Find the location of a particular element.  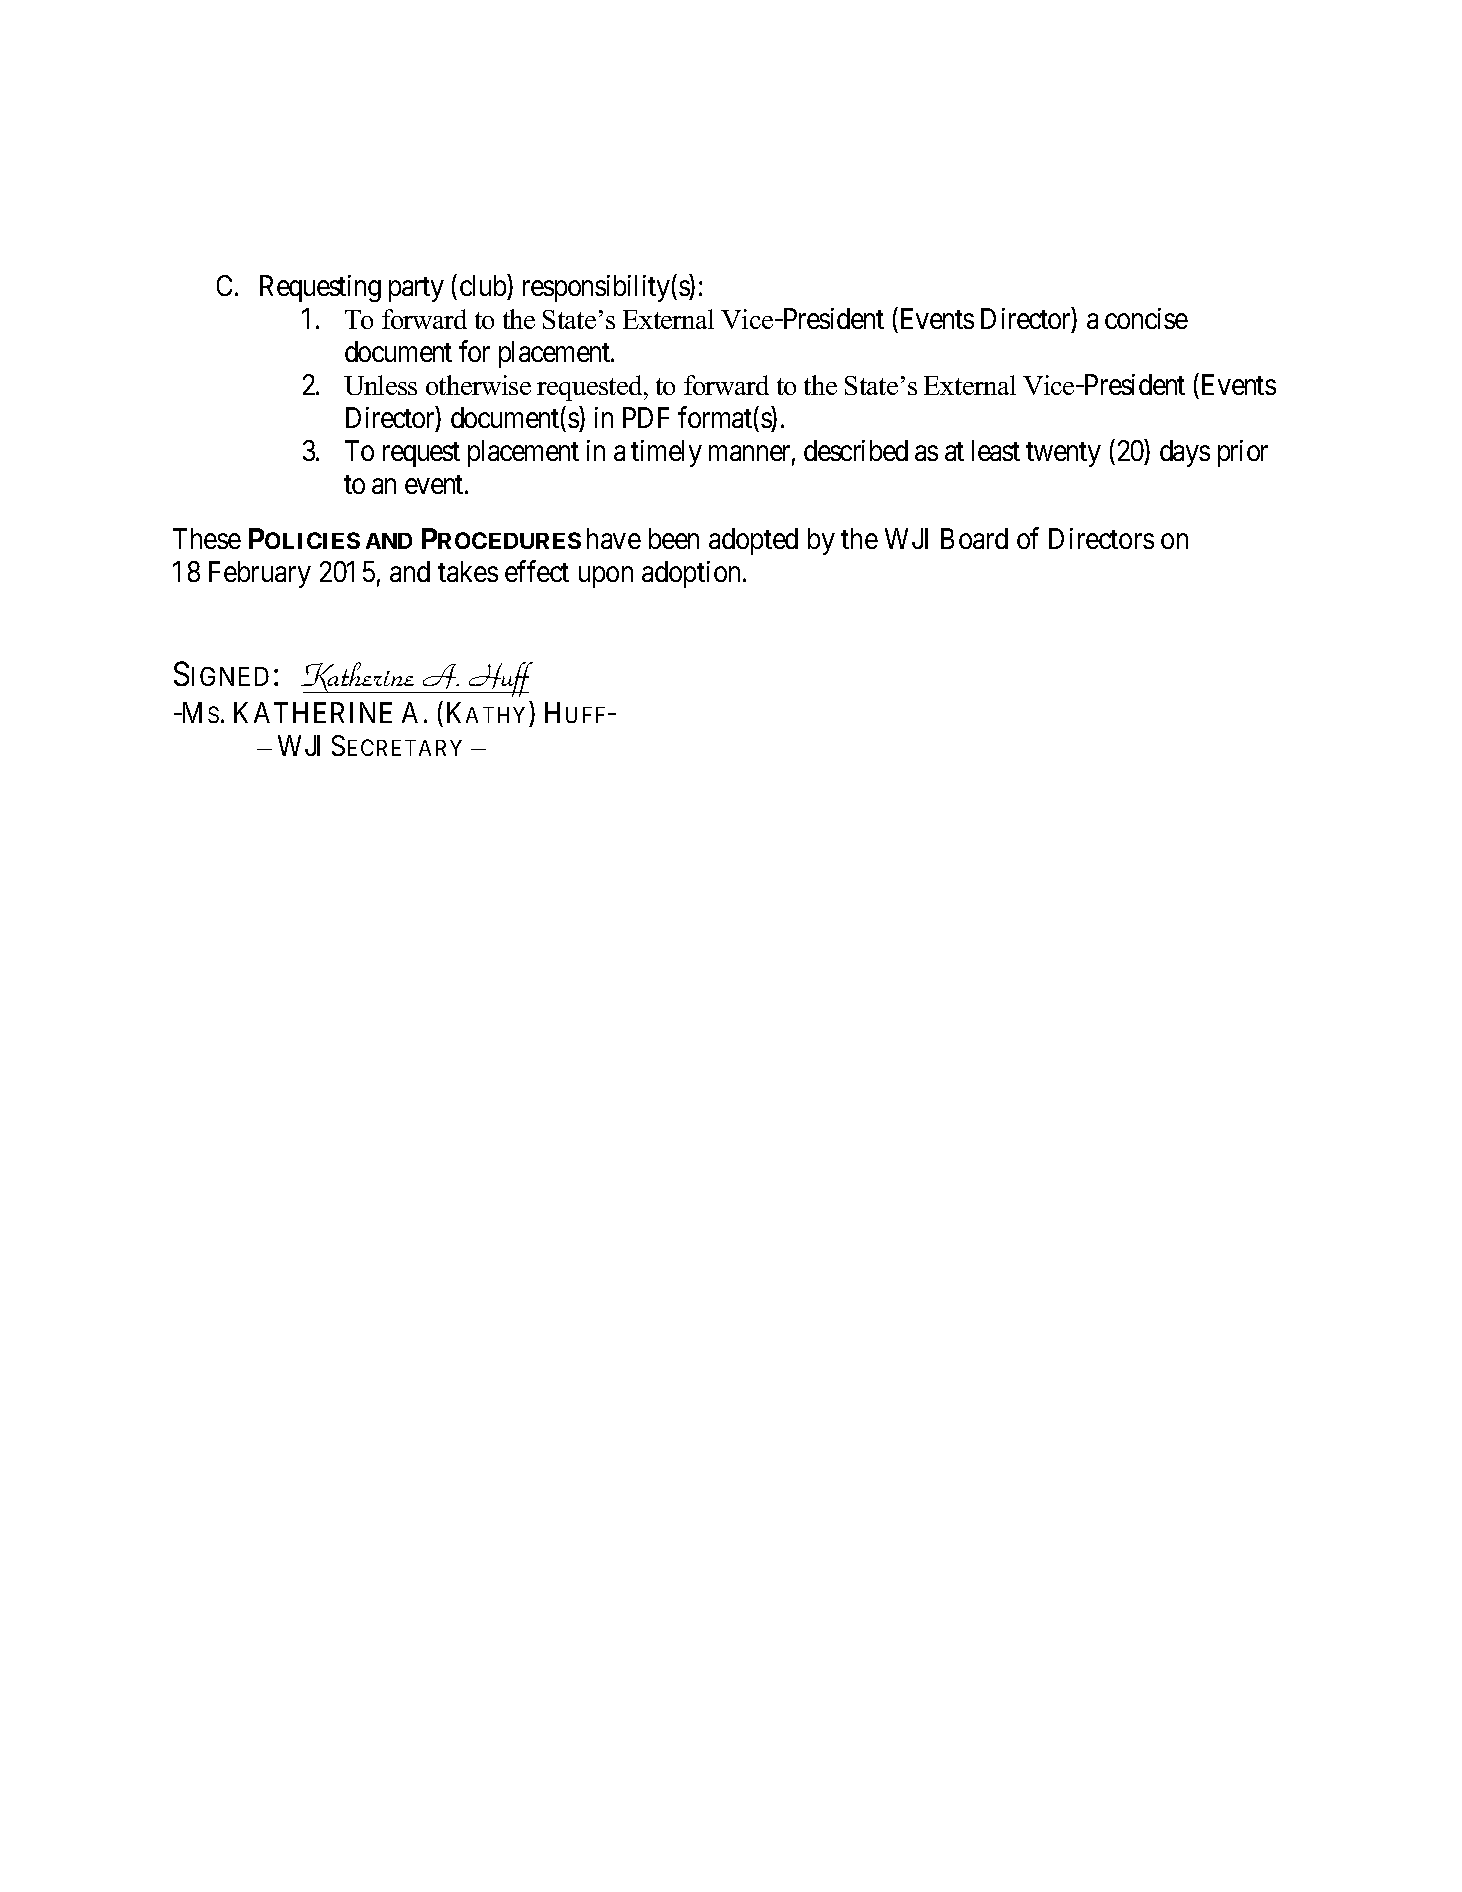

twenty is located at coordinates (1063, 455).
